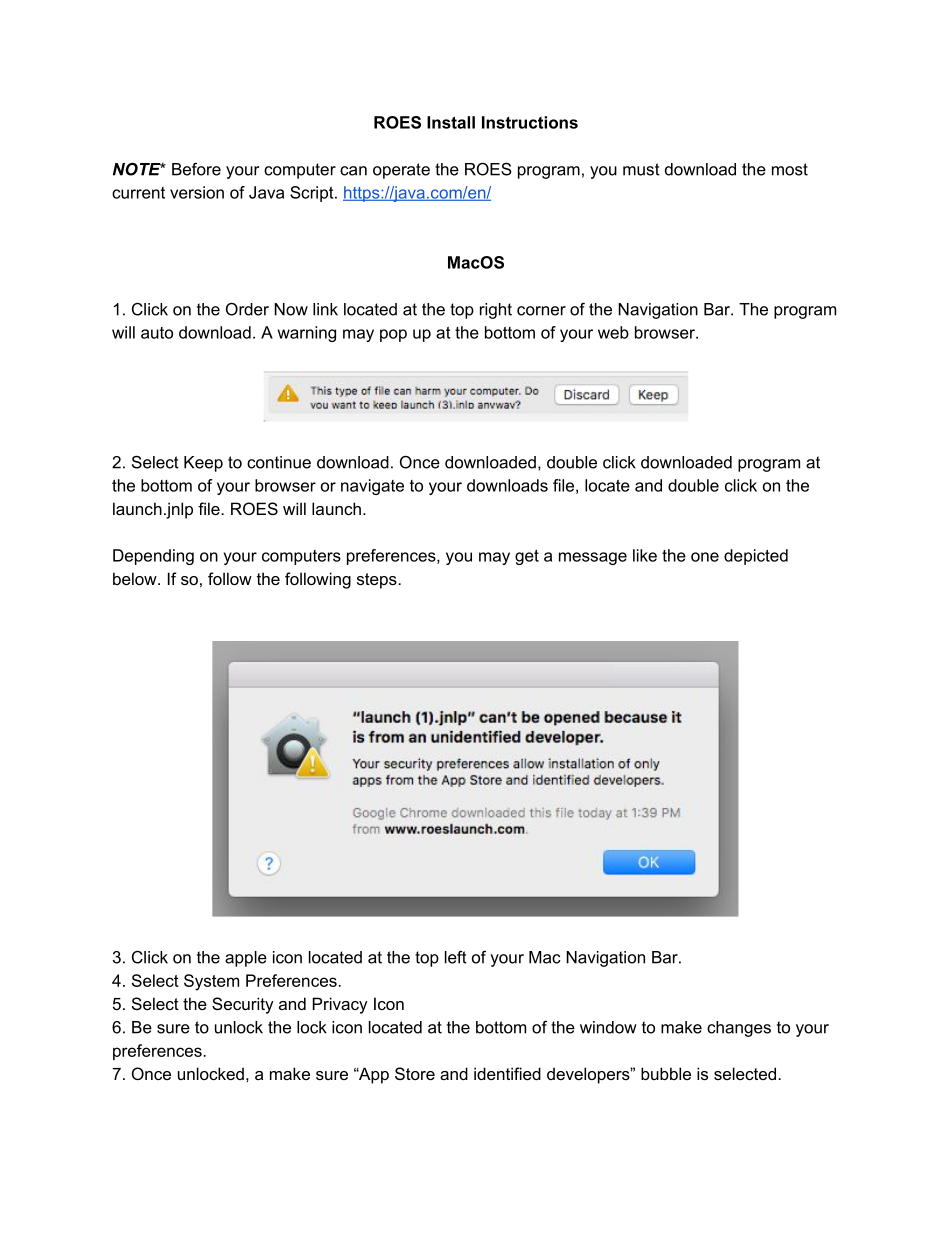 This screenshot has width=952, height=1233. I want to click on must, so click(641, 169).
